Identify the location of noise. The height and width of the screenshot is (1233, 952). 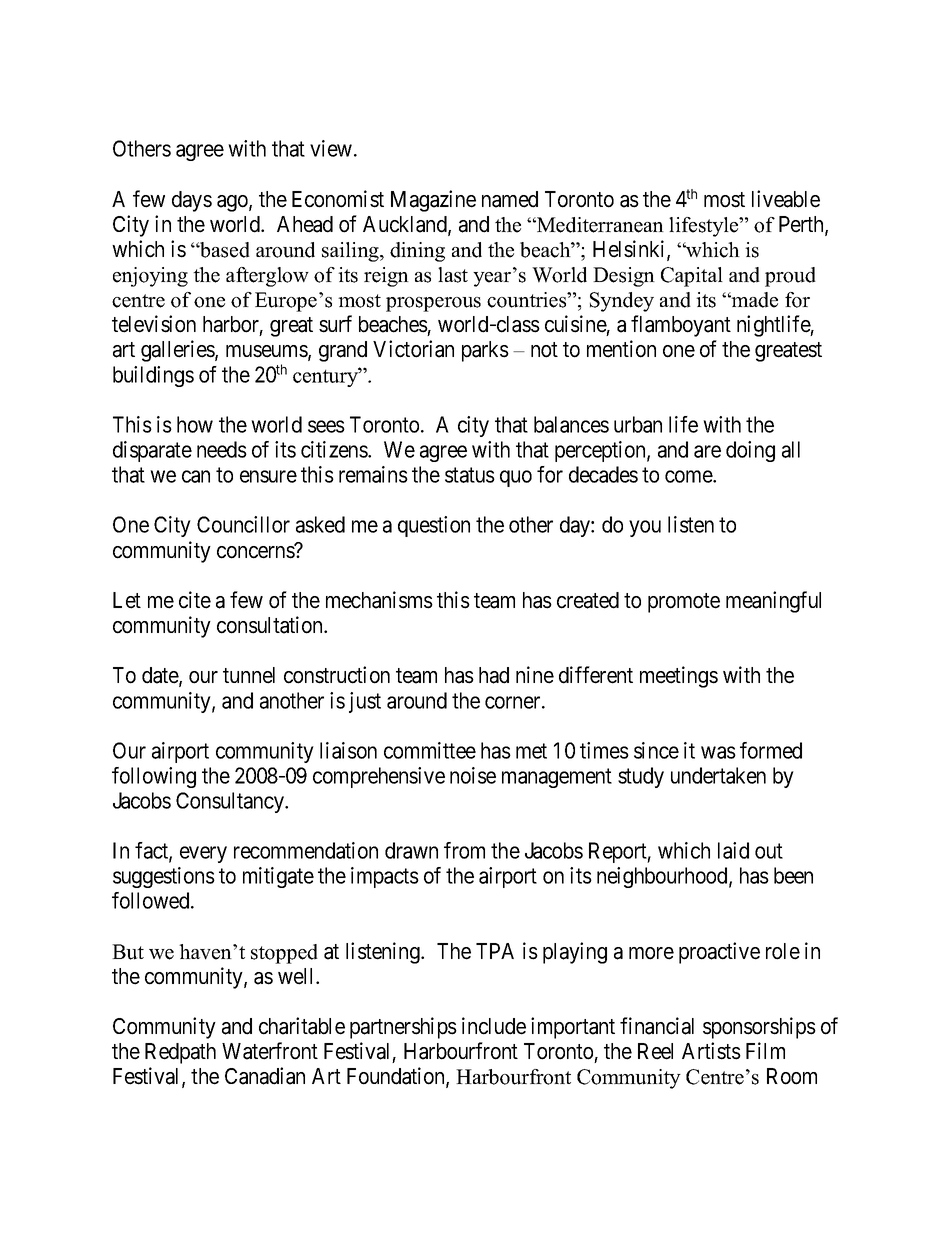
(473, 775).
